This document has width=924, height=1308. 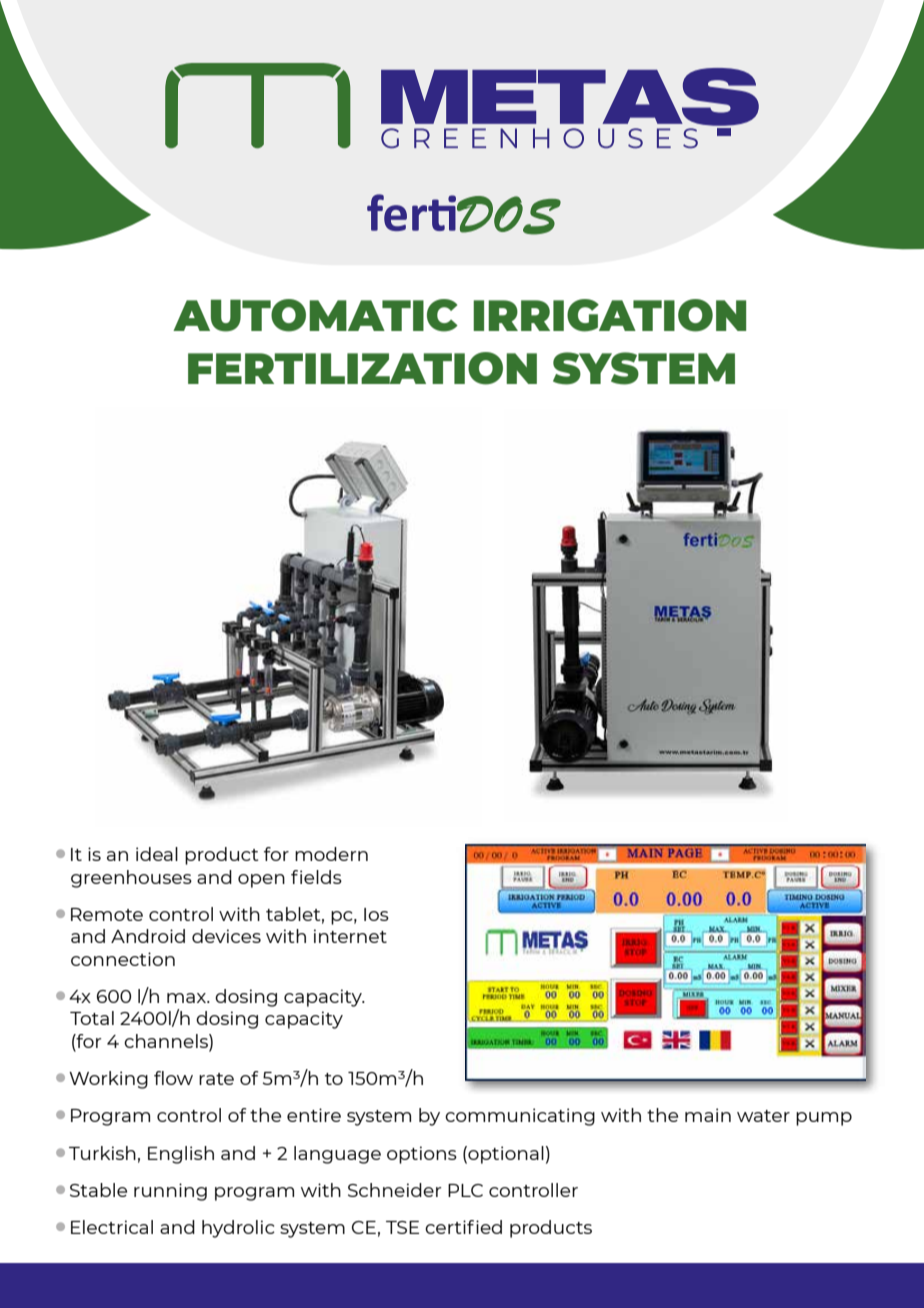 What do you see at coordinates (362, 368) in the document?
I see `FERTILIZATION` at bounding box center [362, 368].
